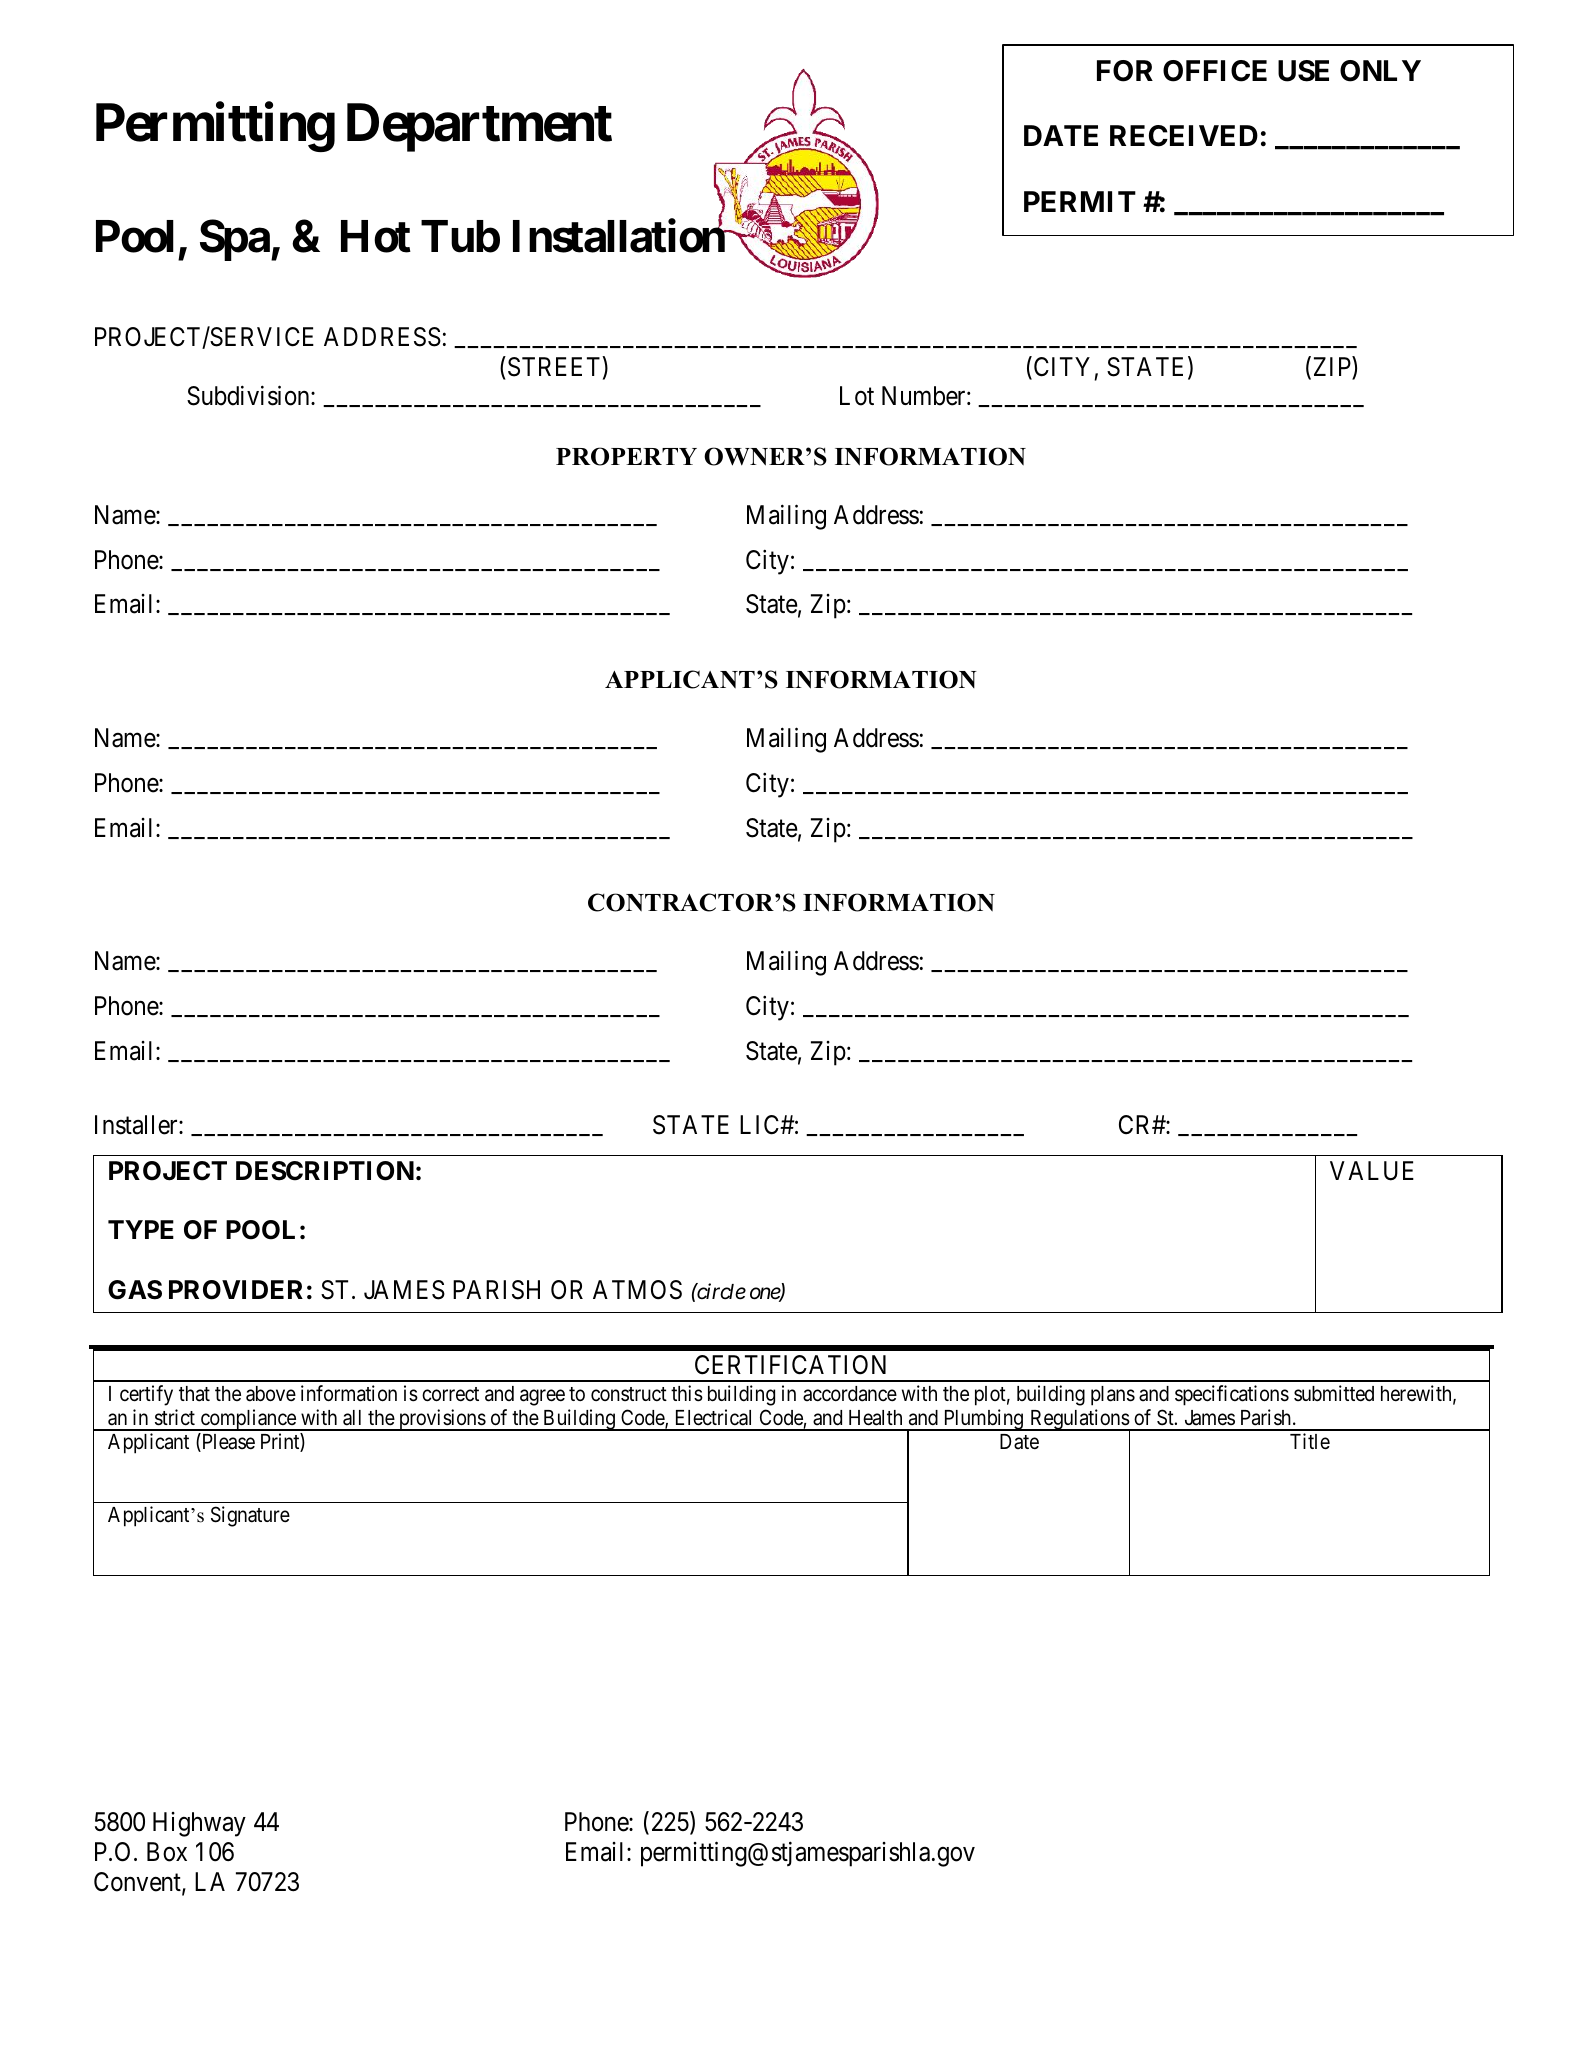  What do you see at coordinates (620, 236) in the image?
I see `Installation` at bounding box center [620, 236].
